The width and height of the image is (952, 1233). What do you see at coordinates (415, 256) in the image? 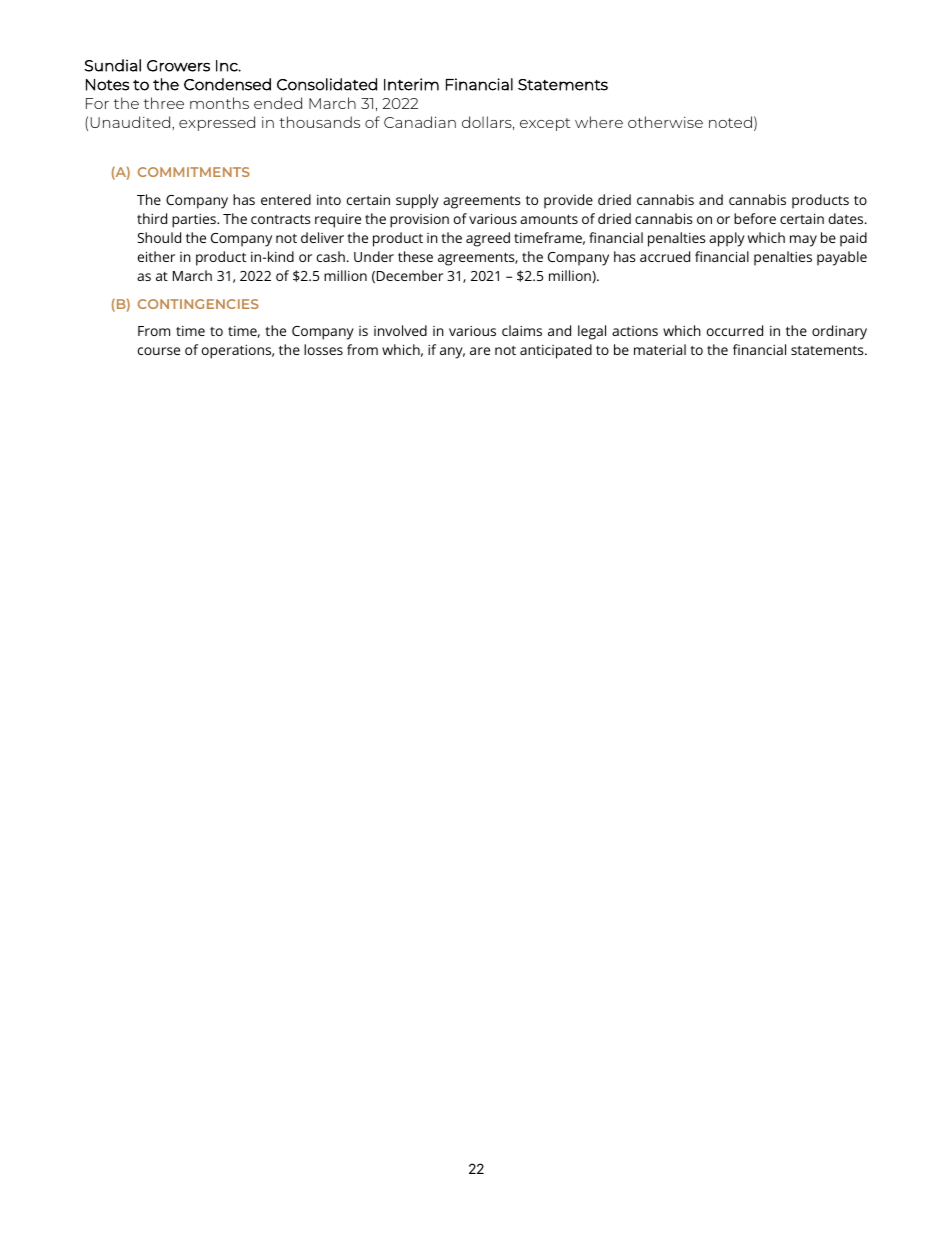
I see `these` at bounding box center [415, 256].
